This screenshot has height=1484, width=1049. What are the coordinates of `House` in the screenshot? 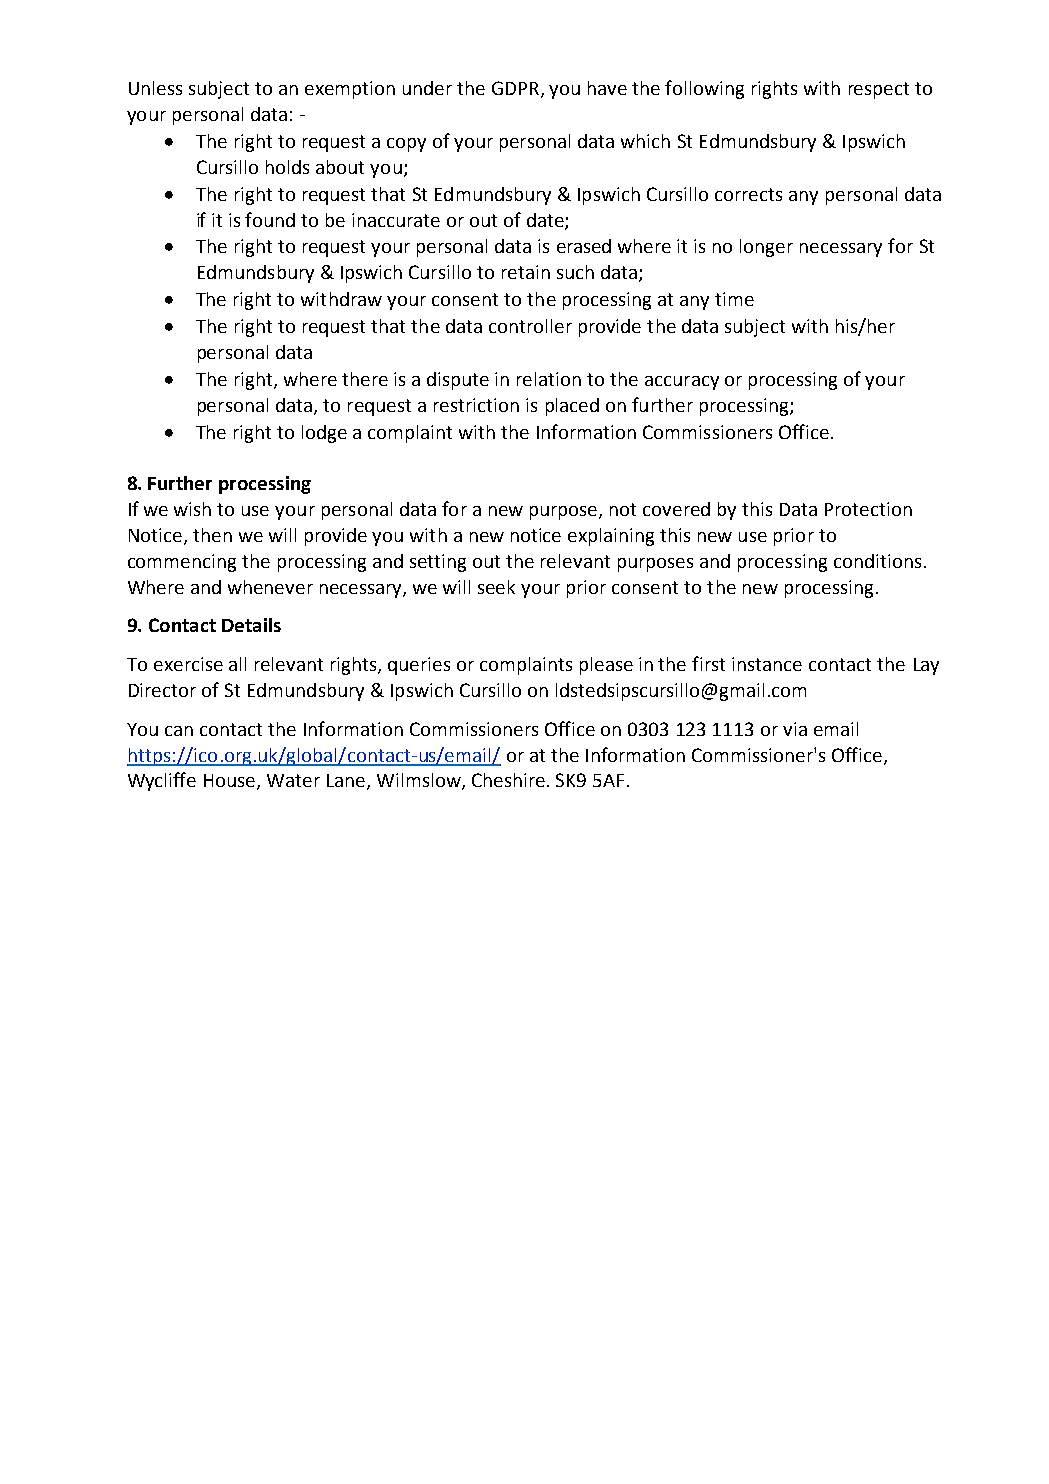 It's located at (231, 782).
